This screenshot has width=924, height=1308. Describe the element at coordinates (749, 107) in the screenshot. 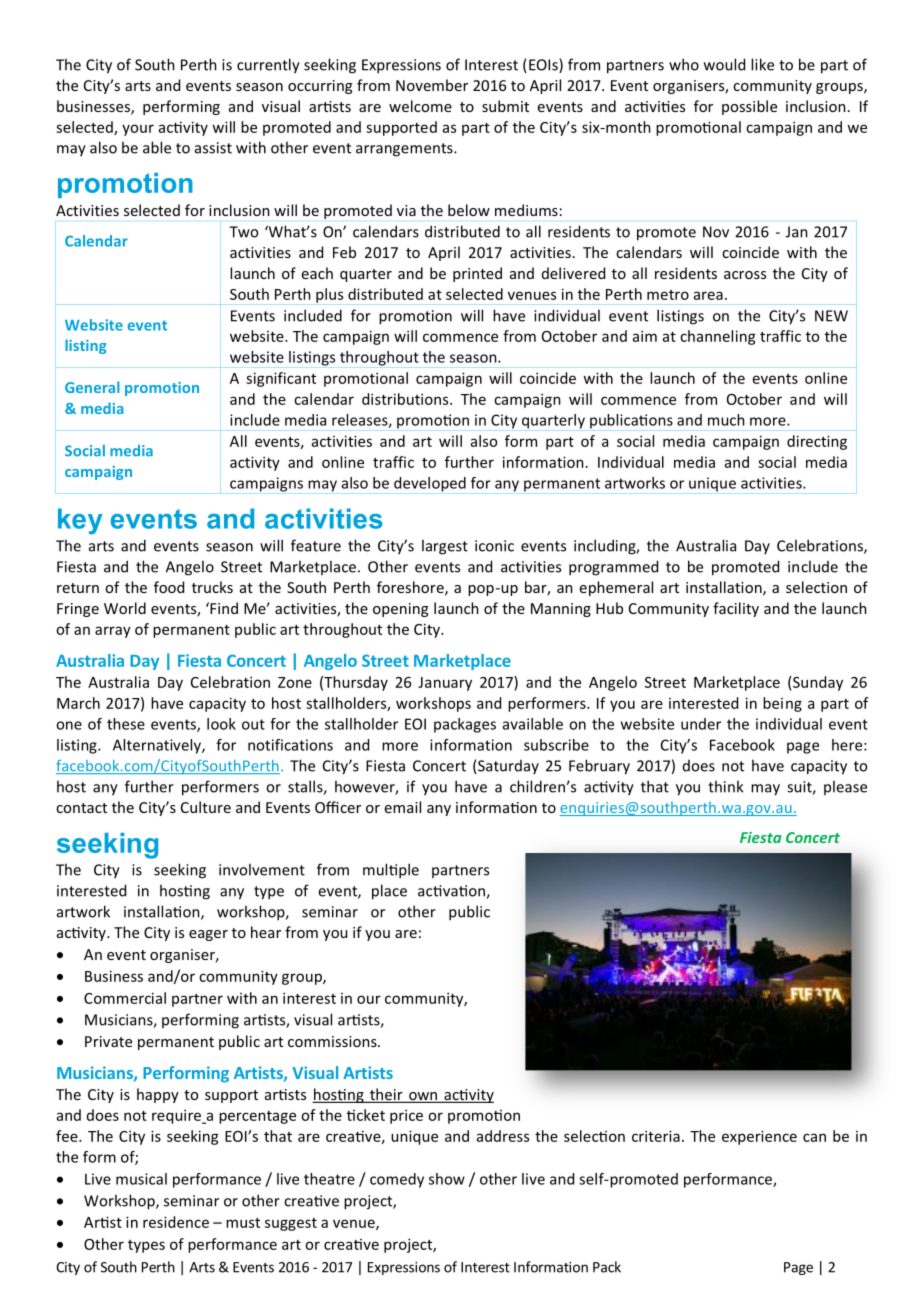

I see `possible` at that location.
